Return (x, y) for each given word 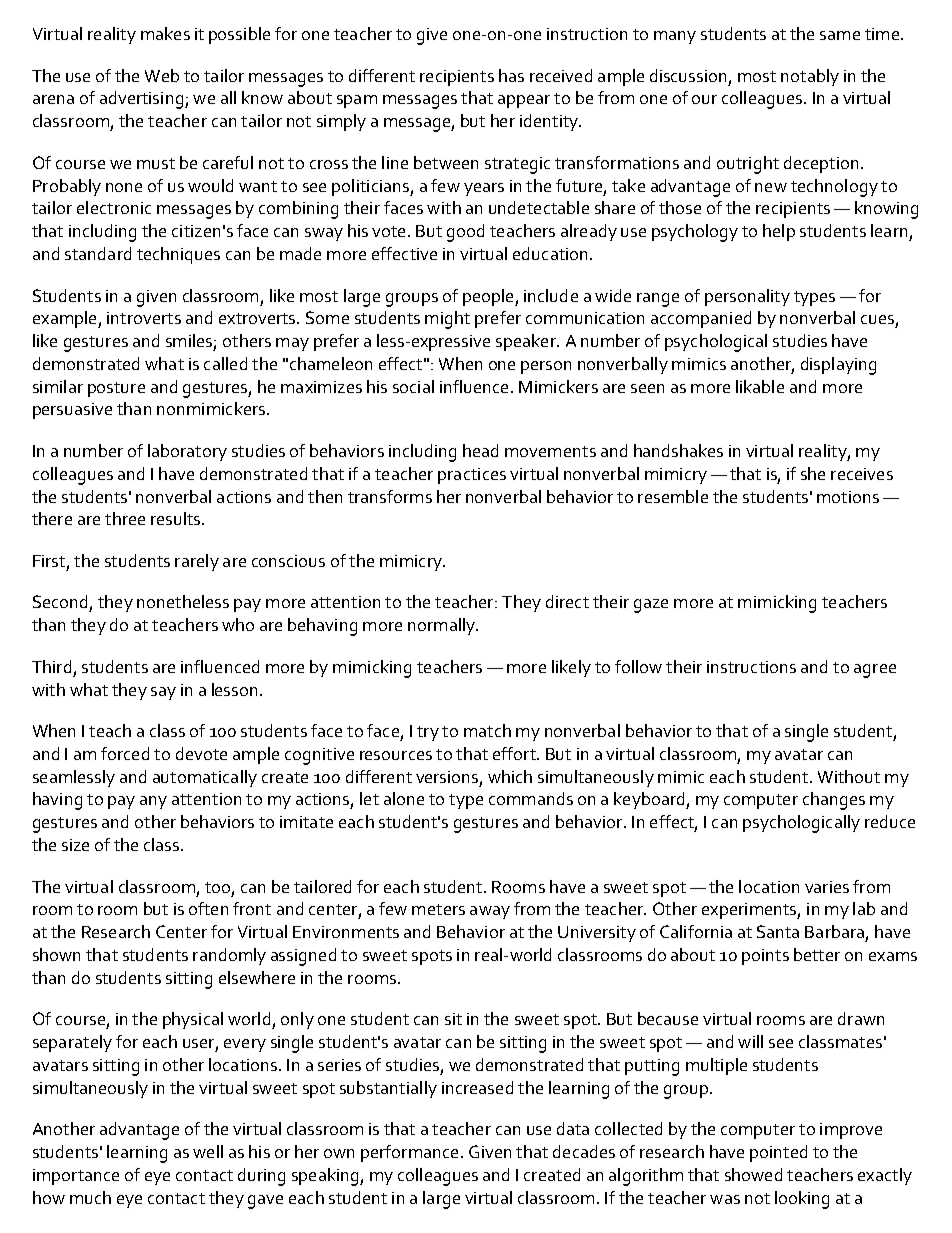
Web (162, 75)
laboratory (187, 452)
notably (810, 77)
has (511, 75)
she (813, 473)
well (208, 1151)
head (480, 450)
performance (409, 1153)
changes (834, 801)
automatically (205, 778)
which (510, 776)
